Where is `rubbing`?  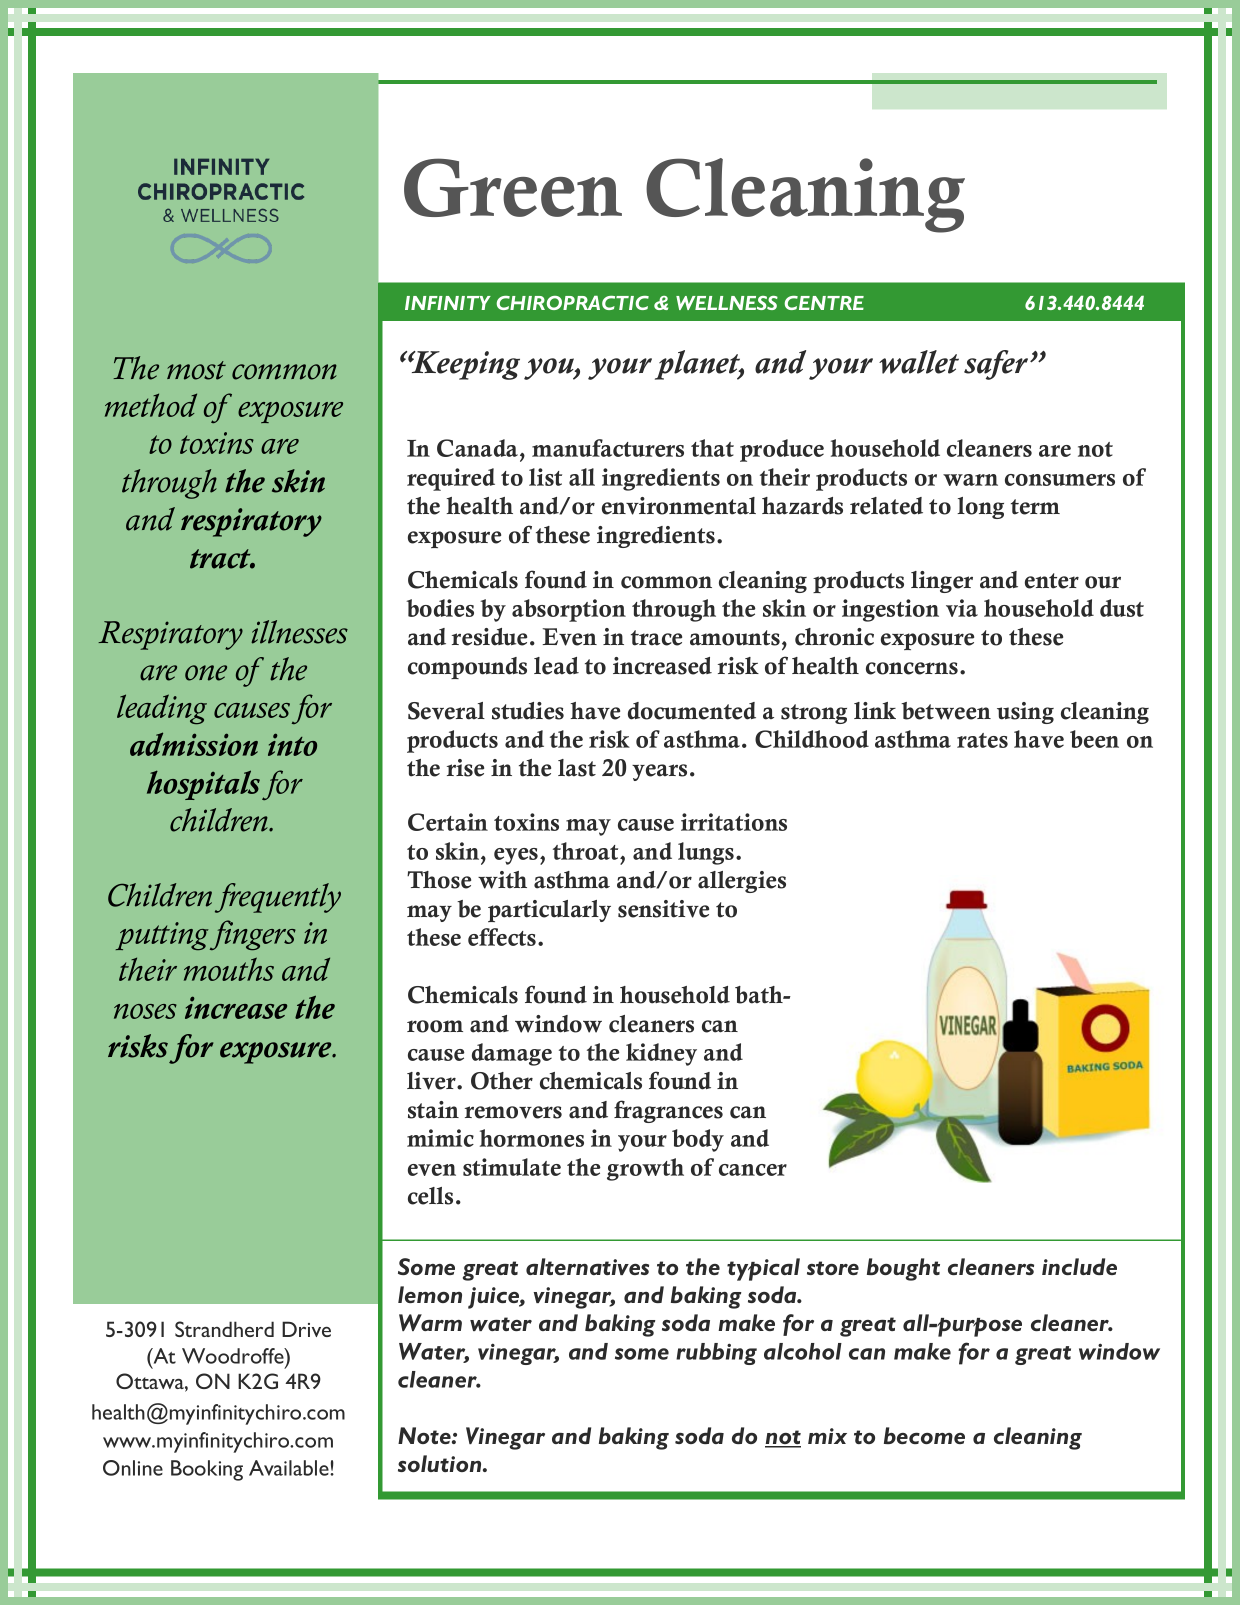
rubbing is located at coordinates (716, 1354).
